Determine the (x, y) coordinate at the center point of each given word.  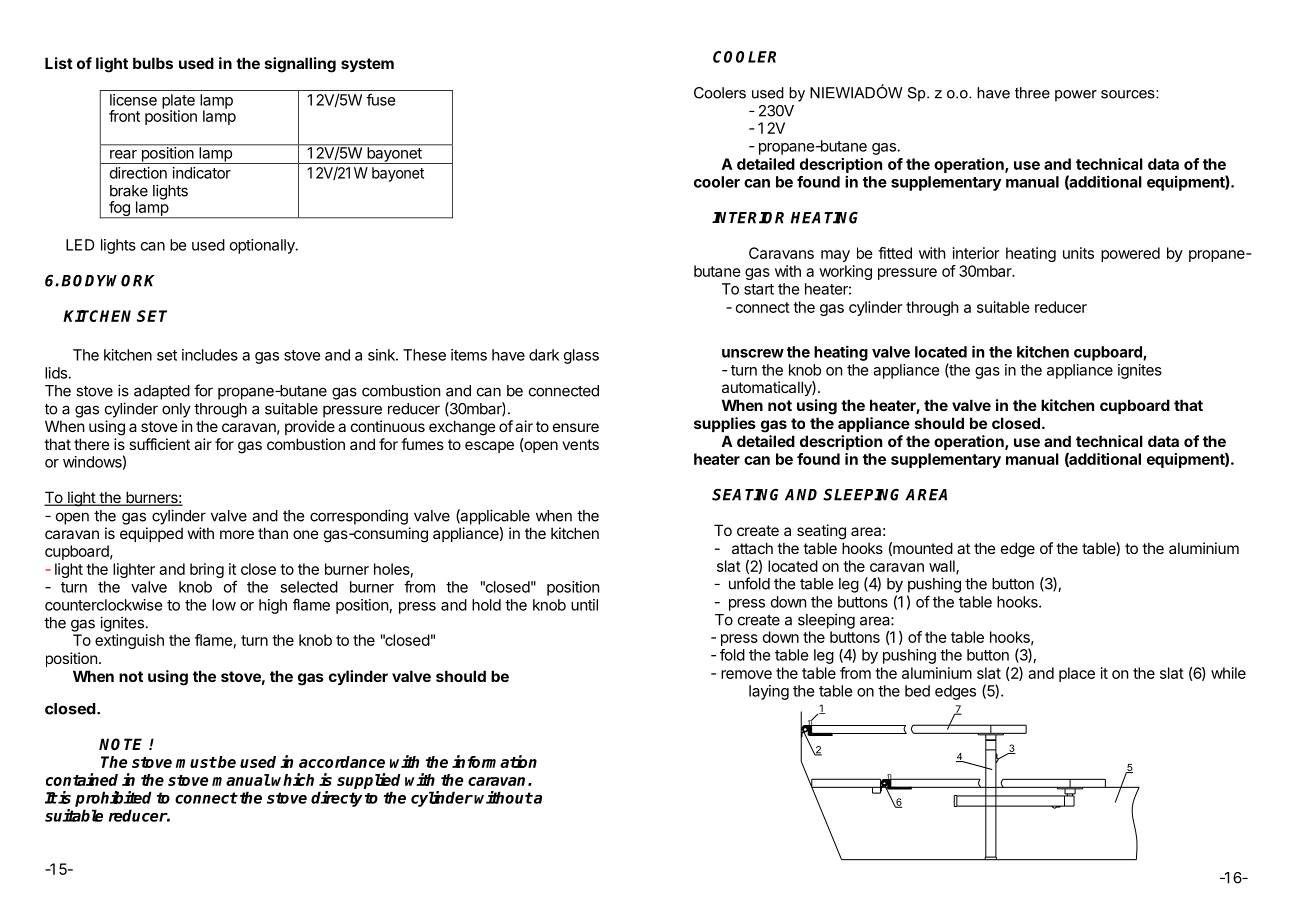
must (196, 762)
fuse (380, 99)
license (133, 100)
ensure (576, 427)
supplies (725, 424)
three (1032, 93)
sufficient (159, 444)
